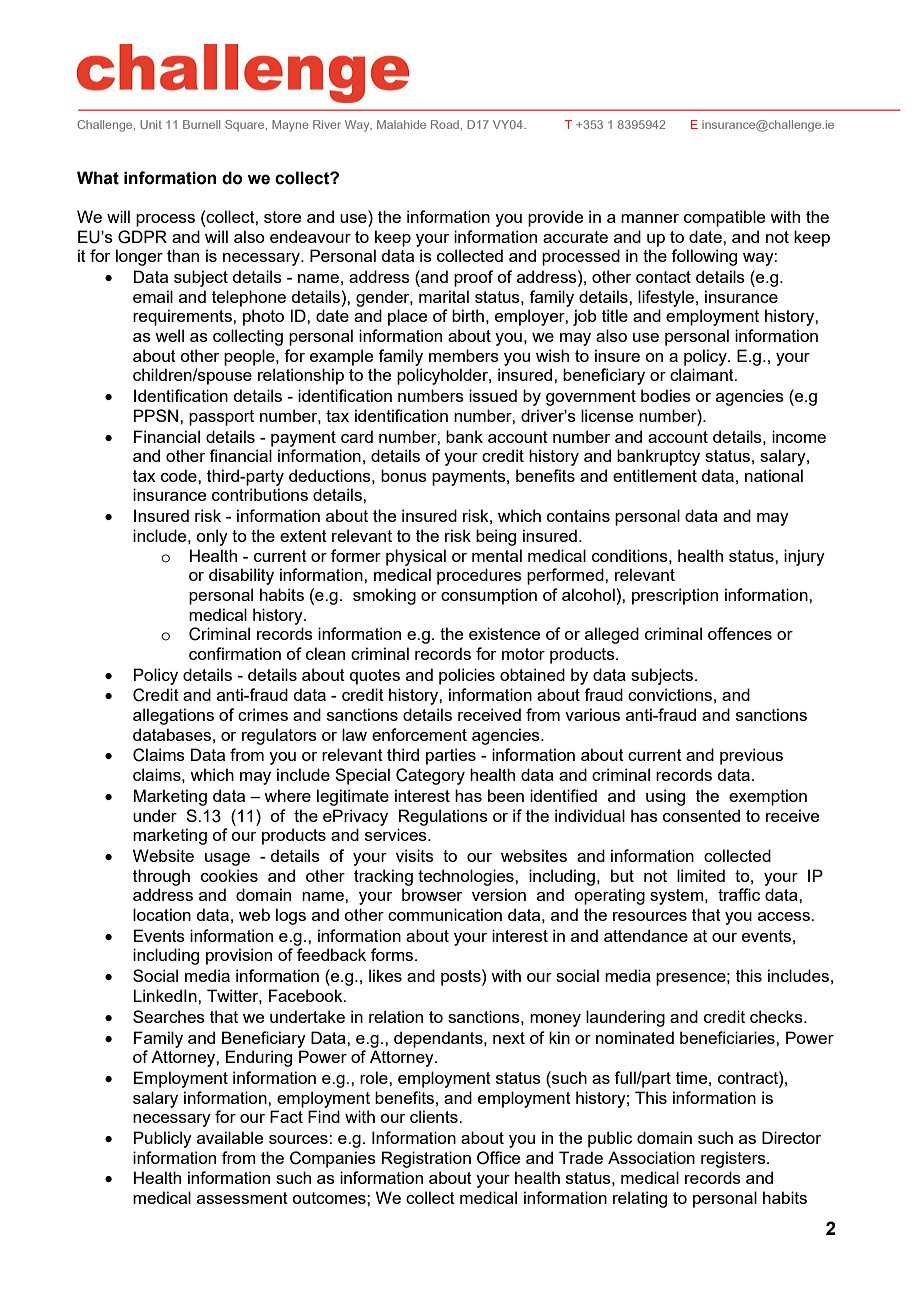 Image resolution: width=924 pixels, height=1308 pixels. What do you see at coordinates (724, 218) in the screenshot?
I see `compatible` at bounding box center [724, 218].
